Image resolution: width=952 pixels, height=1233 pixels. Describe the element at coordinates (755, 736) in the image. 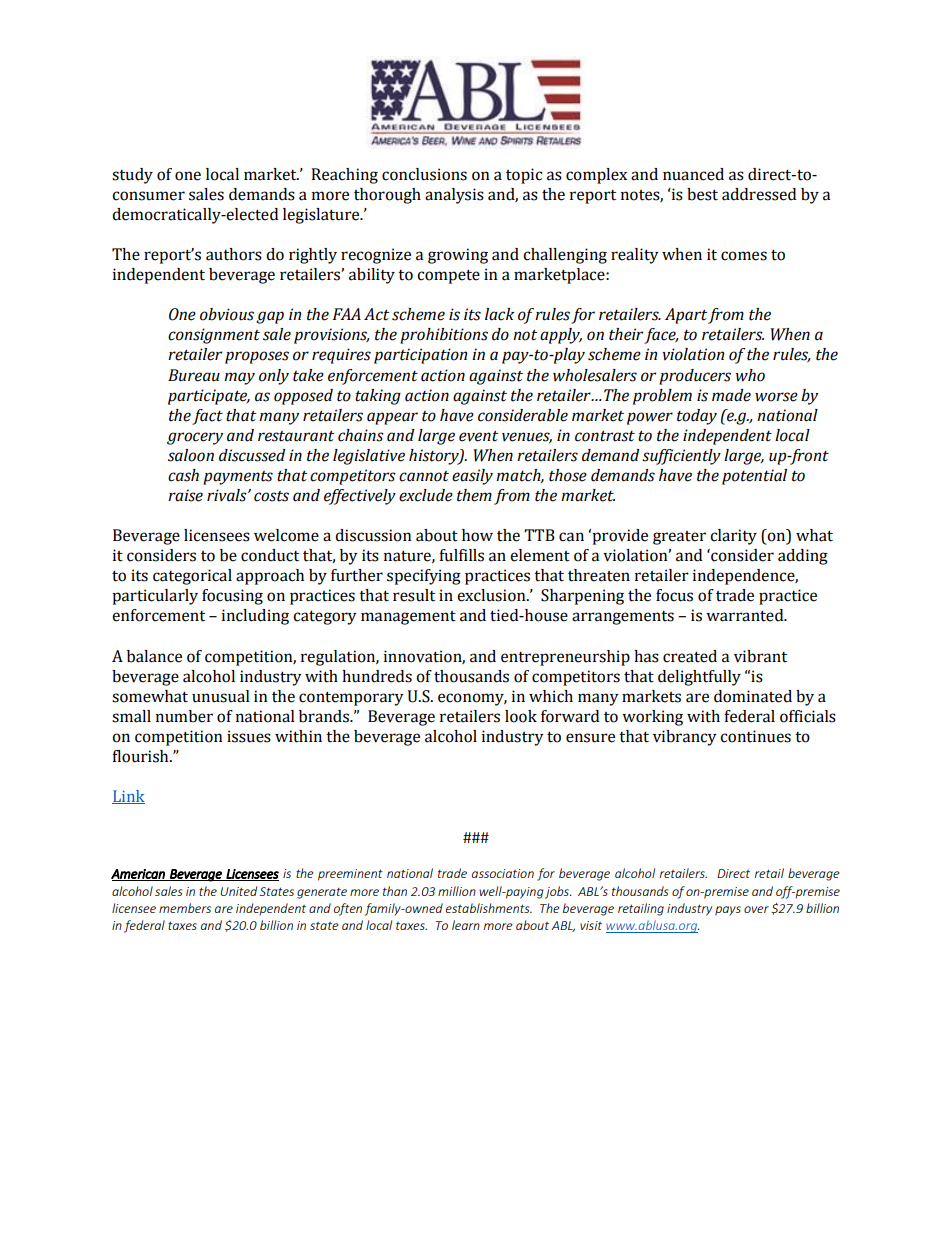

I see `continues` at that location.
